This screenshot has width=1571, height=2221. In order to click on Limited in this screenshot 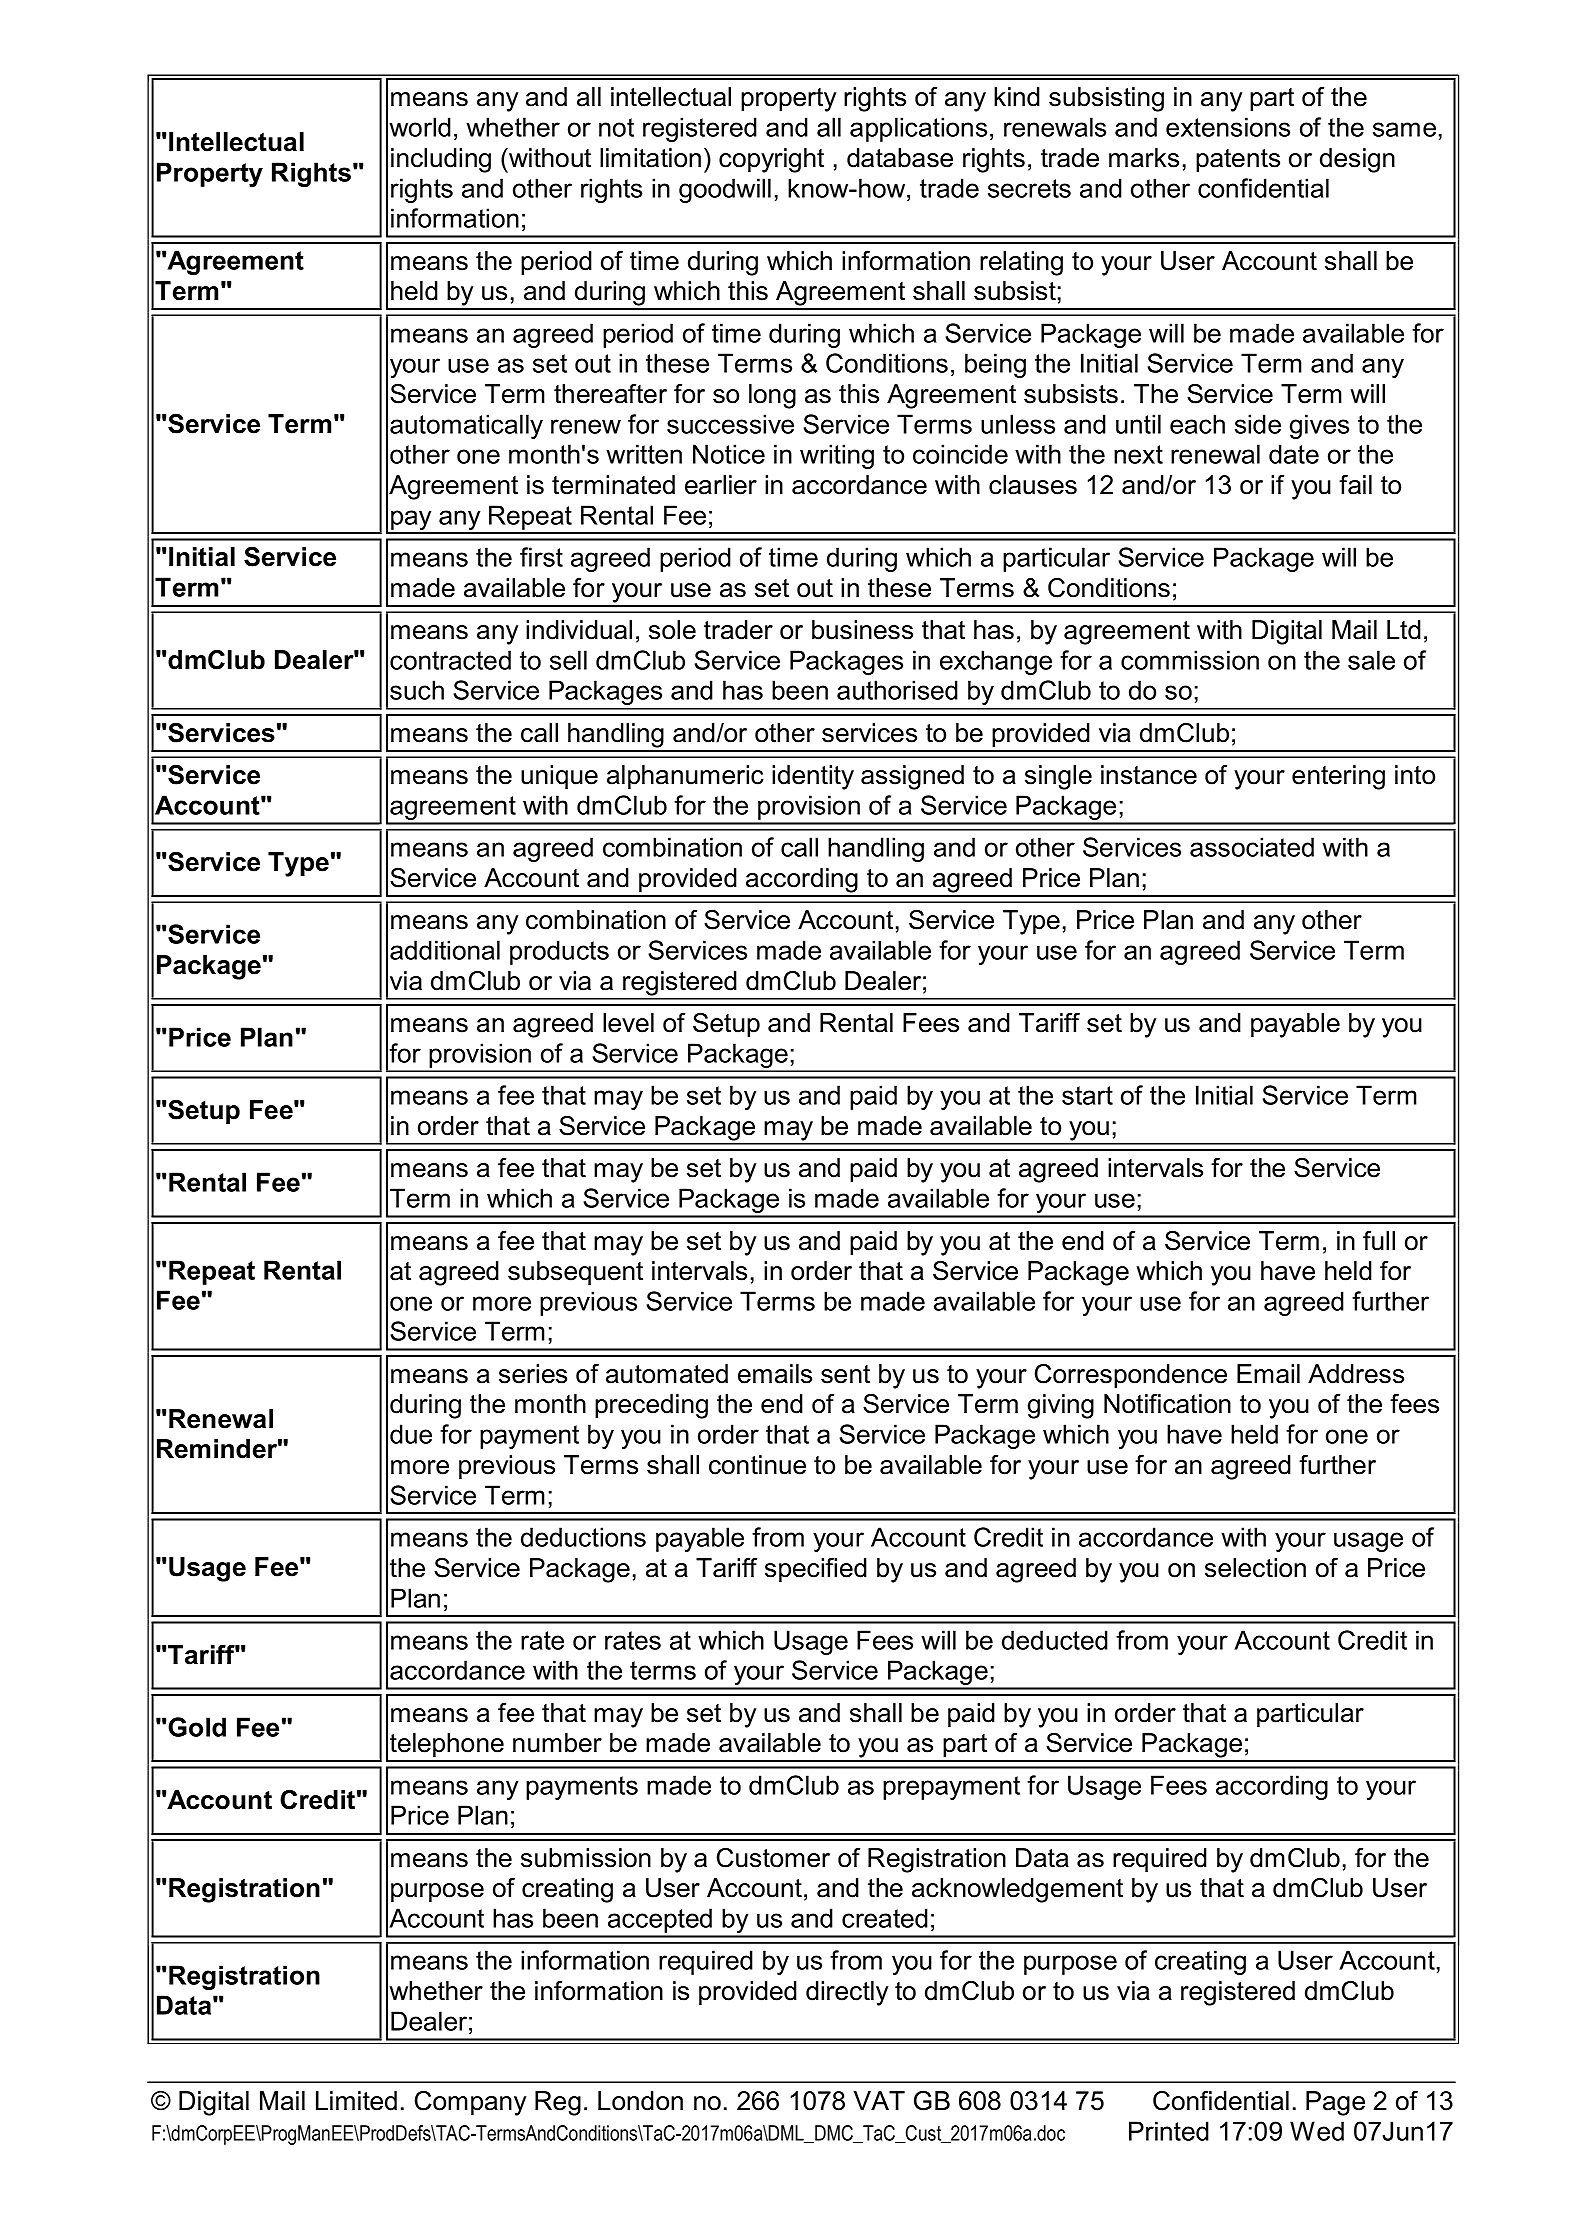, I will do `click(356, 2101)`.
